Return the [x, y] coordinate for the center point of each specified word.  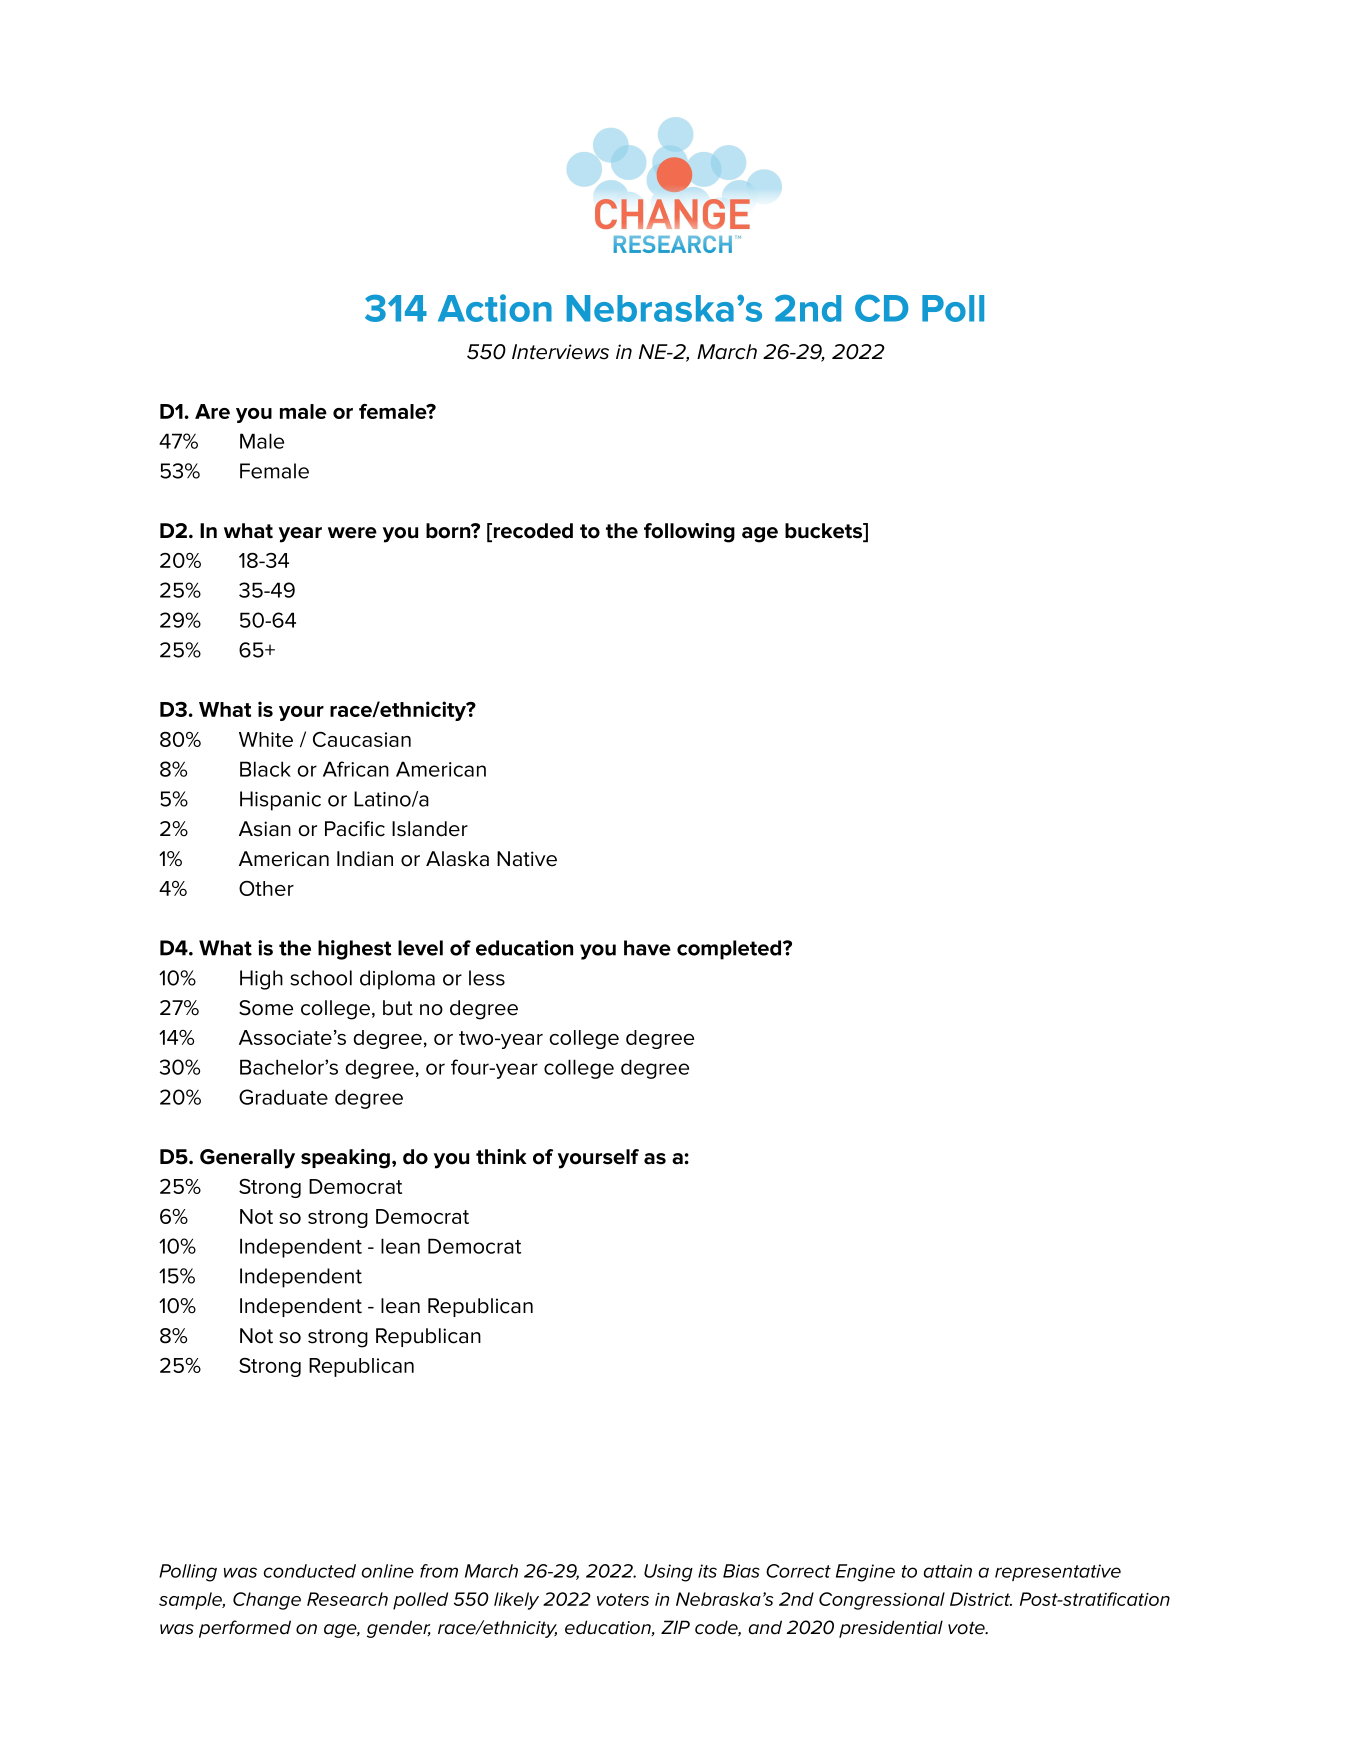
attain [948, 1571]
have [647, 948]
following [689, 533]
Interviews [560, 352]
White [266, 739]
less [487, 978]
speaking [345, 1159]
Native [527, 859]
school [321, 978]
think [501, 1157]
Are [212, 411]
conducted [310, 1571]
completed [729, 950]
